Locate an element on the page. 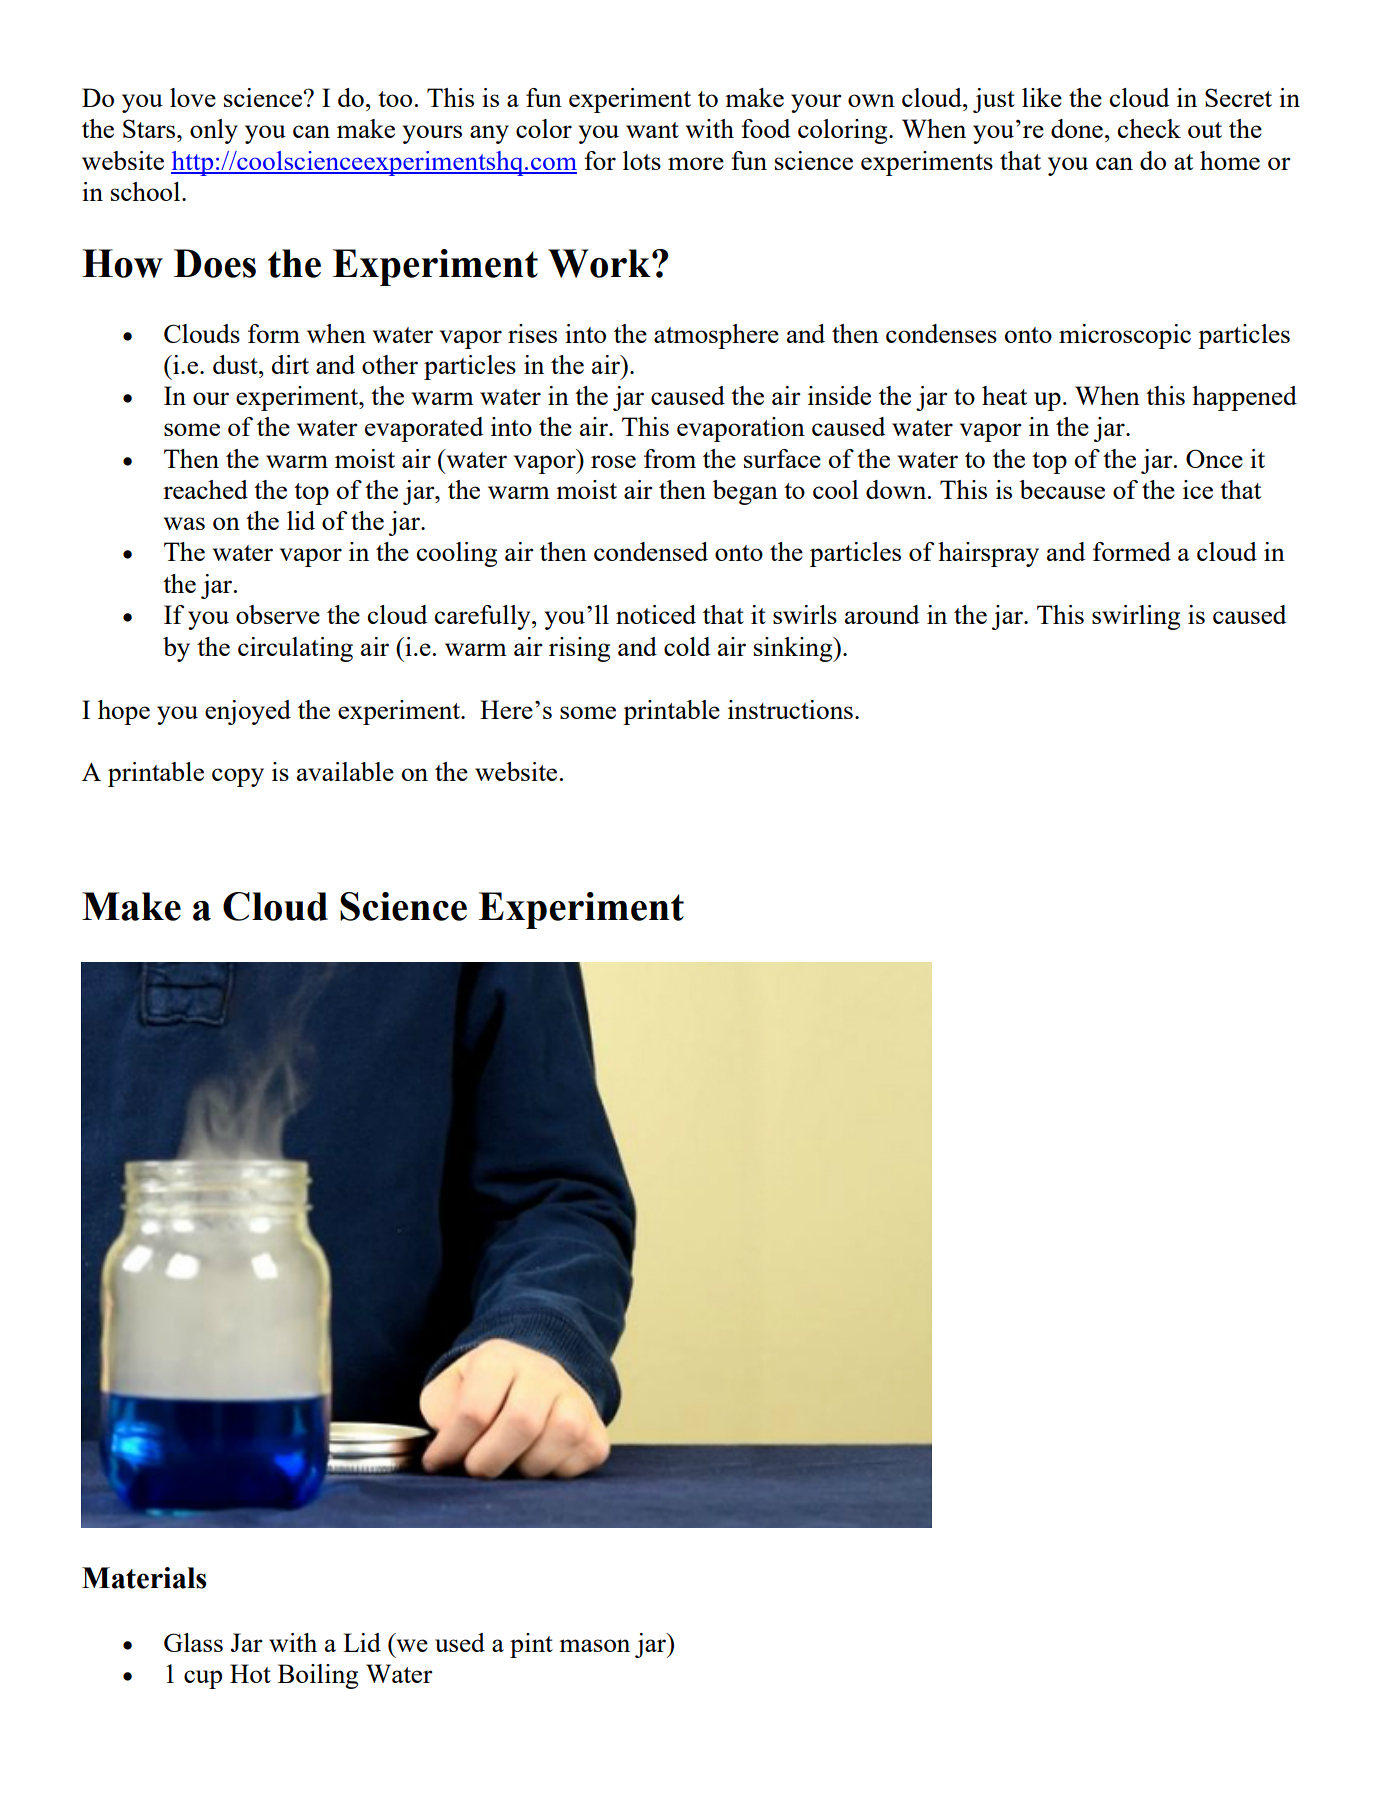 This page has width=1386, height=1794. available is located at coordinates (345, 771).
